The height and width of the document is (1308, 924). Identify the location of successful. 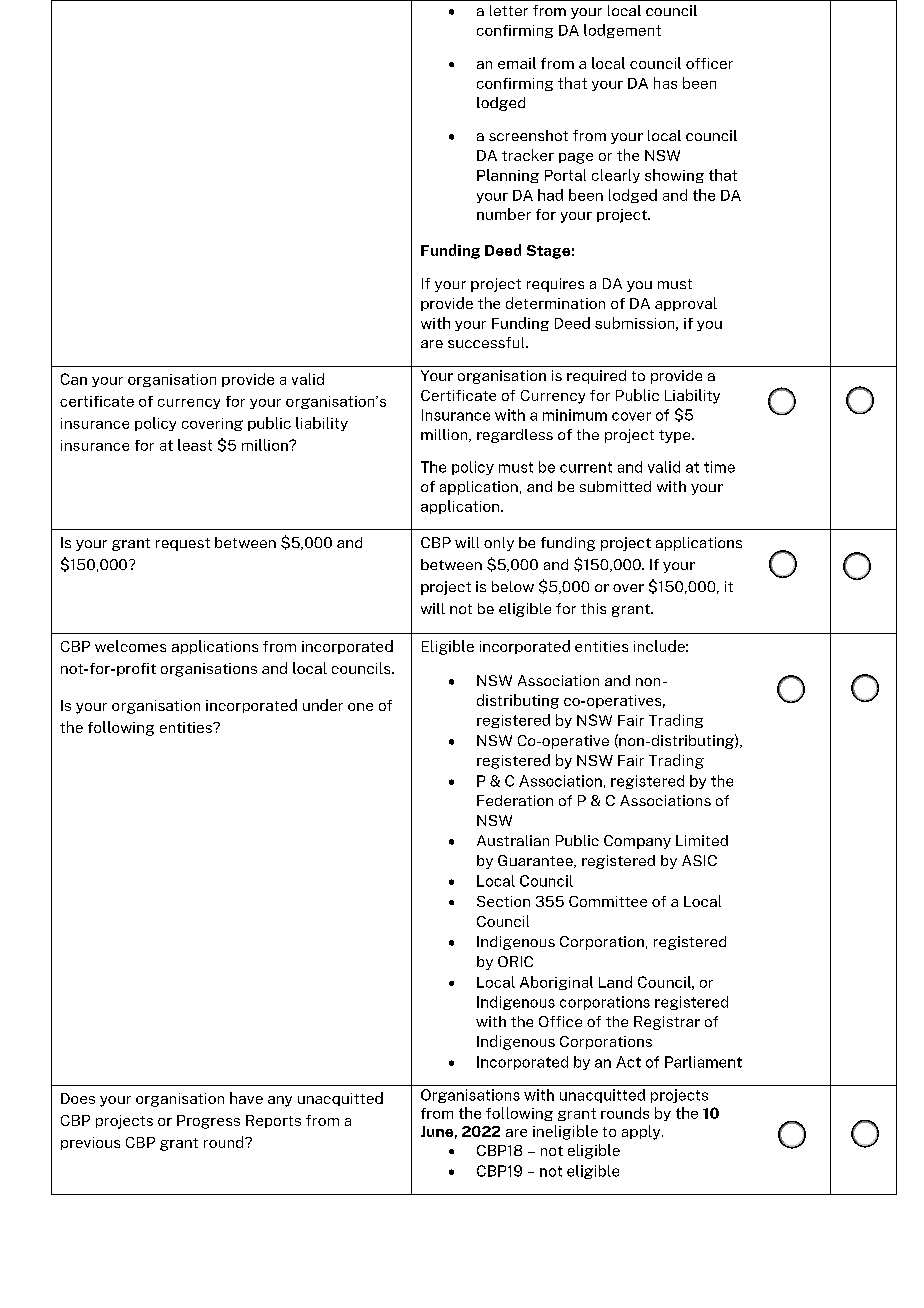
(487, 342).
